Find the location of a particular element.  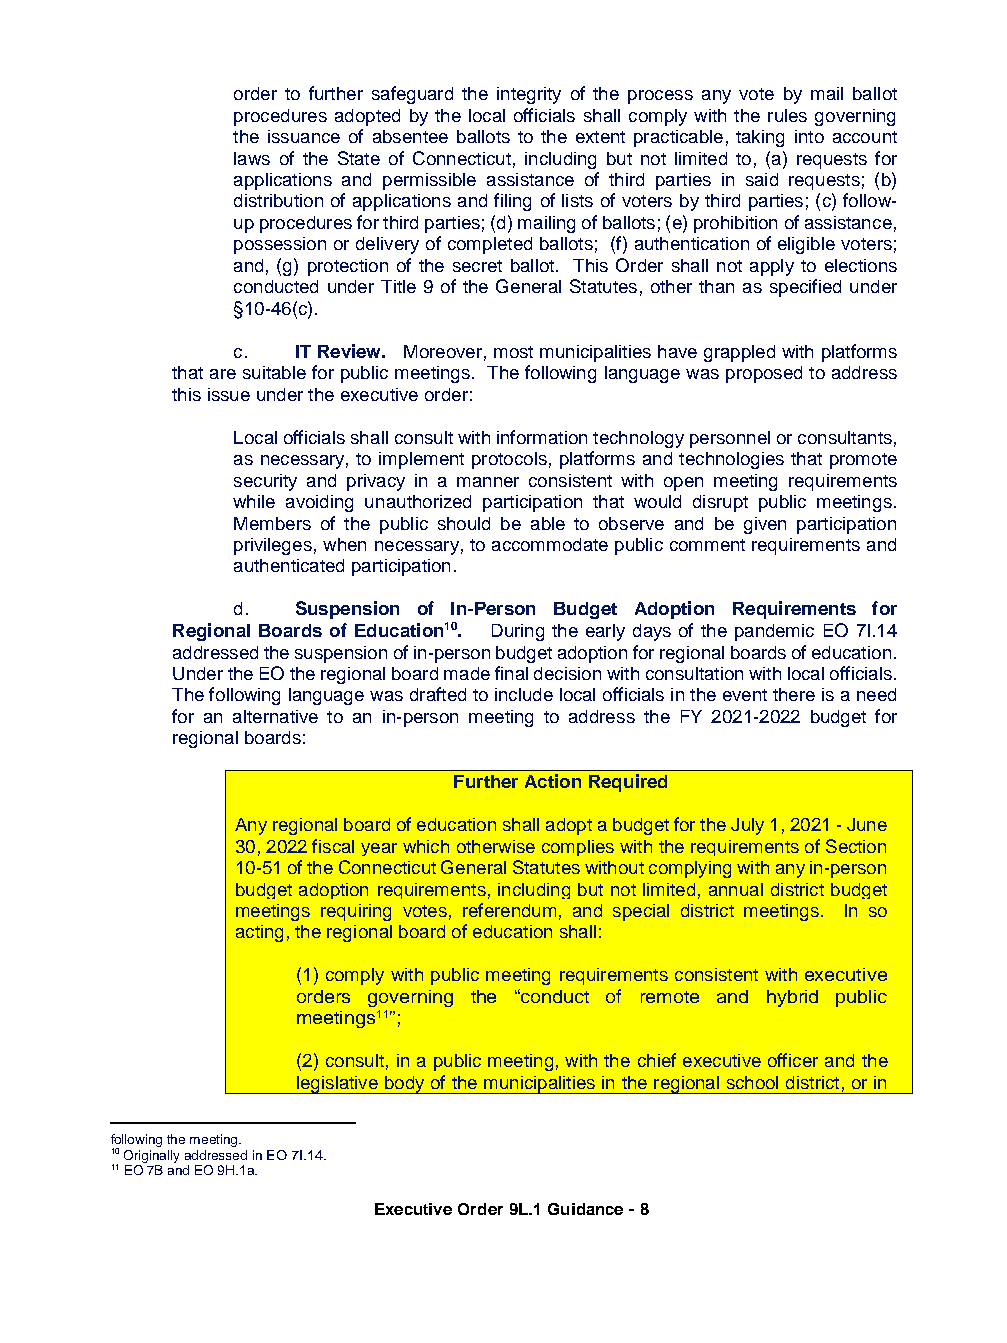

pandemic is located at coordinates (774, 632).
